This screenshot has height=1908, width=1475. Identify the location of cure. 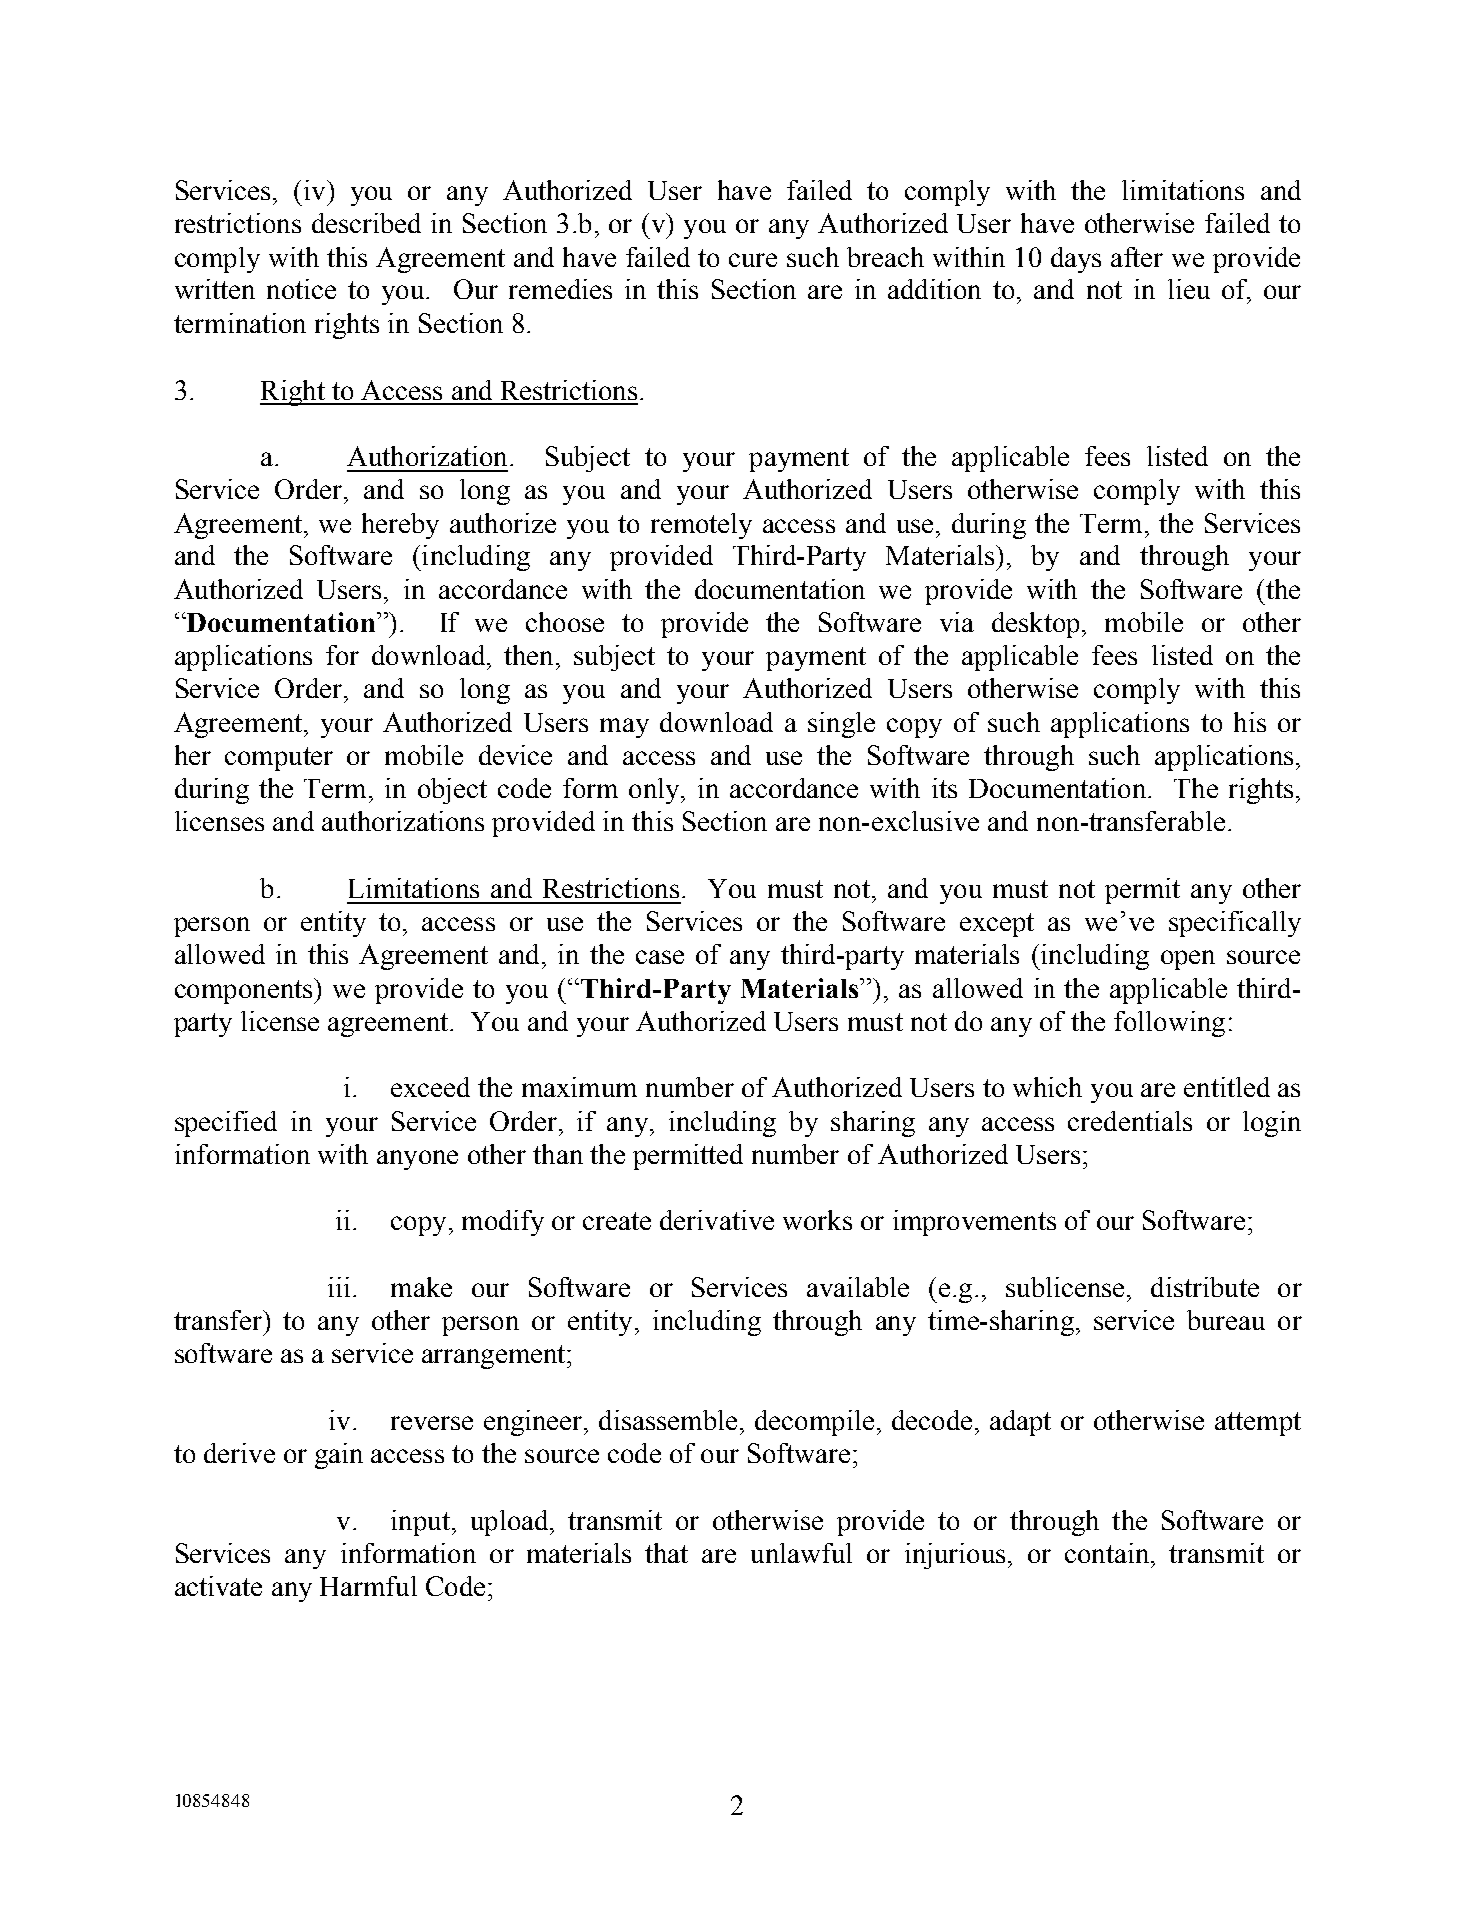
(753, 260).
